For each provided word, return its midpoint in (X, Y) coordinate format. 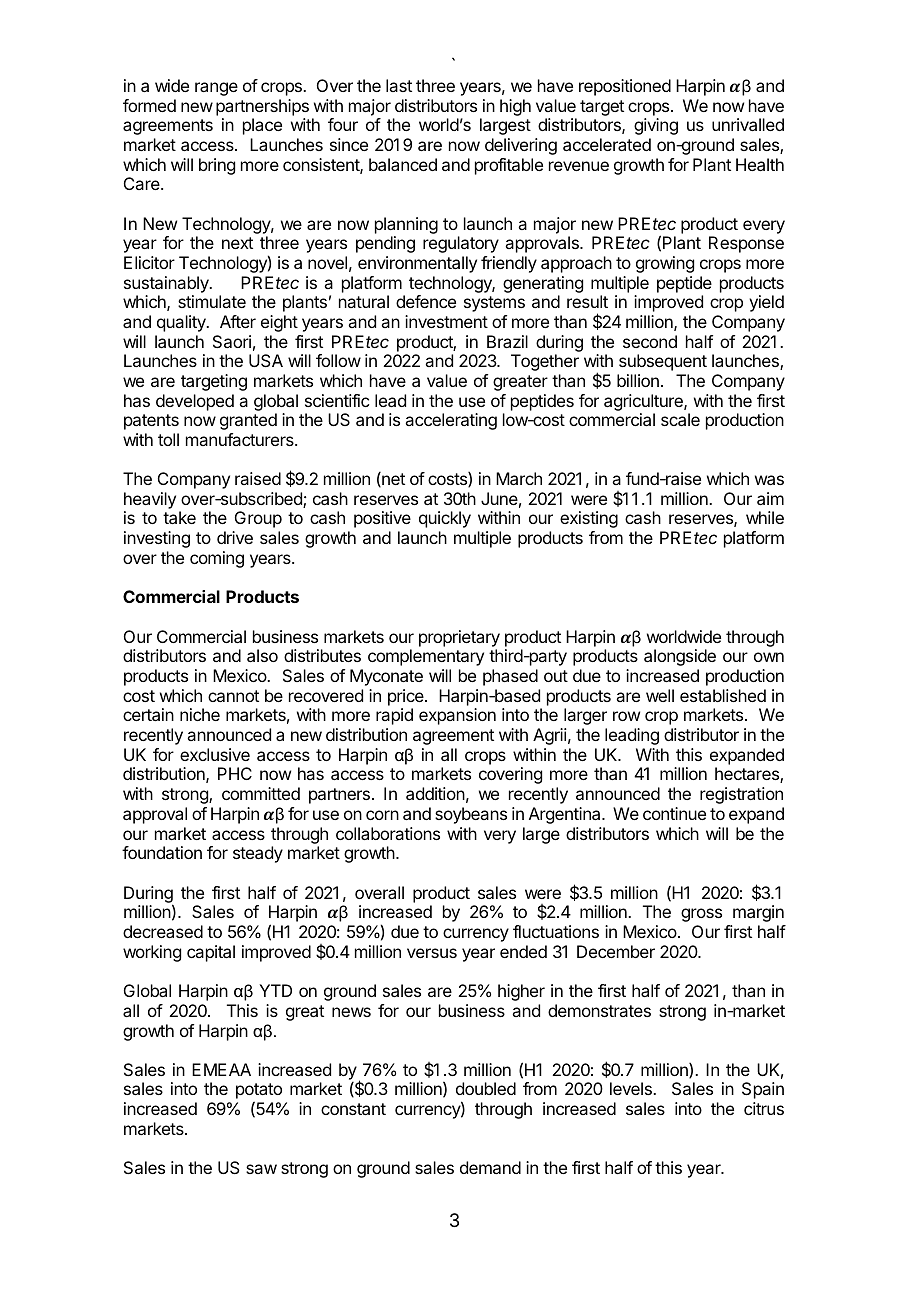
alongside (680, 657)
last (399, 85)
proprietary (459, 638)
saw (261, 1169)
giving (656, 126)
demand (490, 1167)
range (216, 89)
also (262, 655)
